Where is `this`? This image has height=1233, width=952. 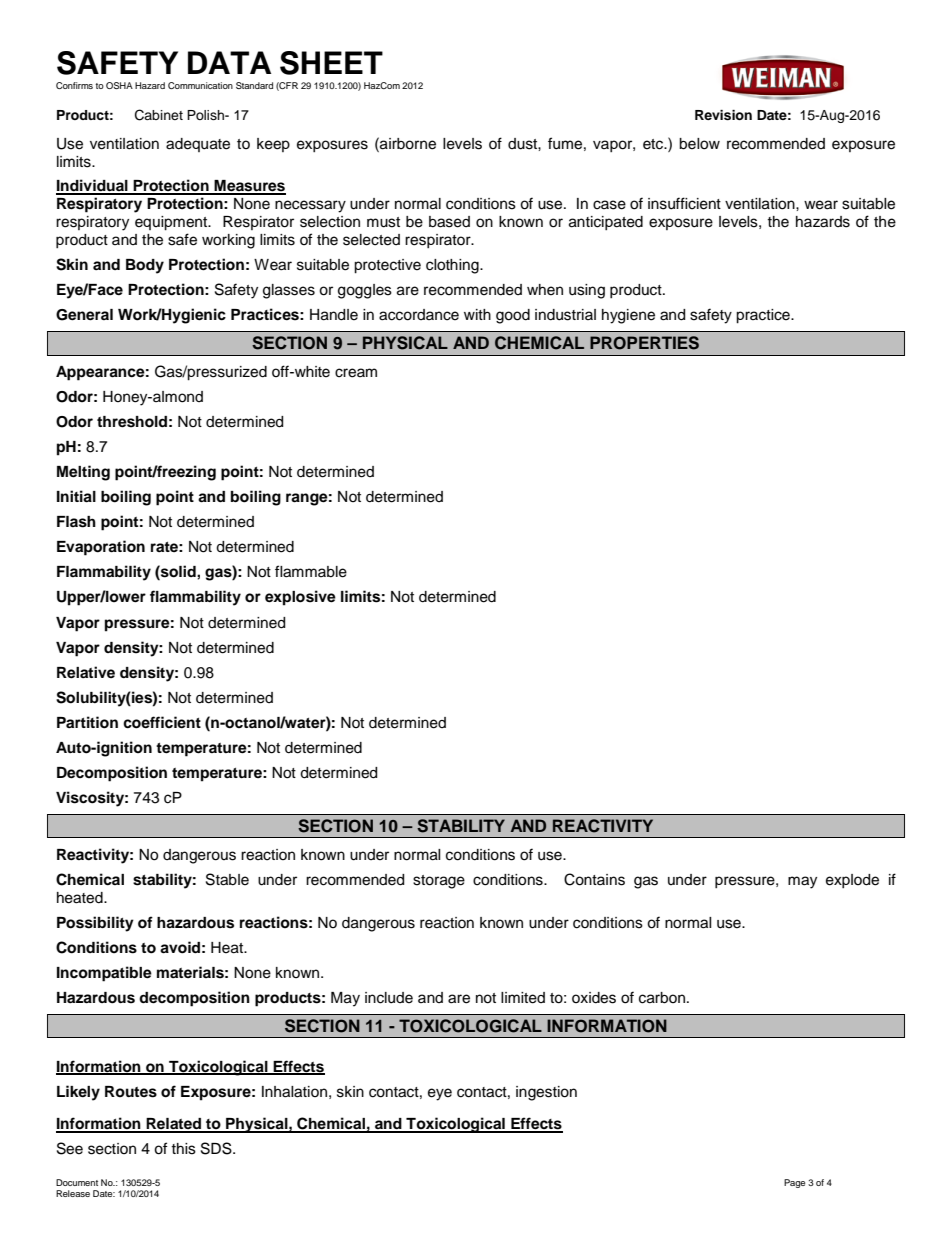 this is located at coordinates (183, 1149).
